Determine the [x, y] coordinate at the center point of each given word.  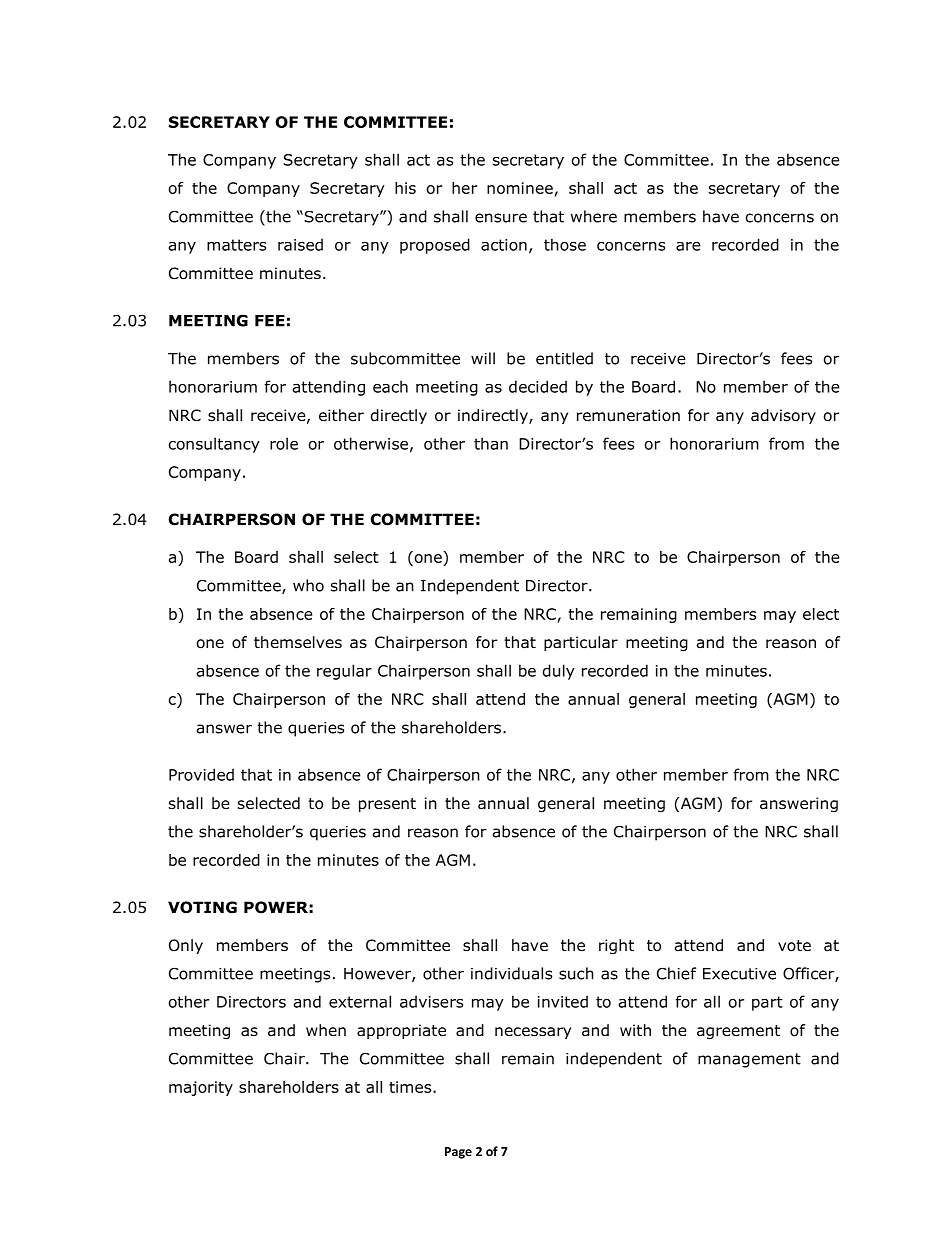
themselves [298, 642]
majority [201, 1088]
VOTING [202, 907]
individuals [511, 973]
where [594, 216]
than [491, 443]
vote [794, 946]
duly [559, 672]
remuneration [628, 415]
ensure [501, 218]
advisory [783, 416]
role [284, 443]
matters [236, 245]
